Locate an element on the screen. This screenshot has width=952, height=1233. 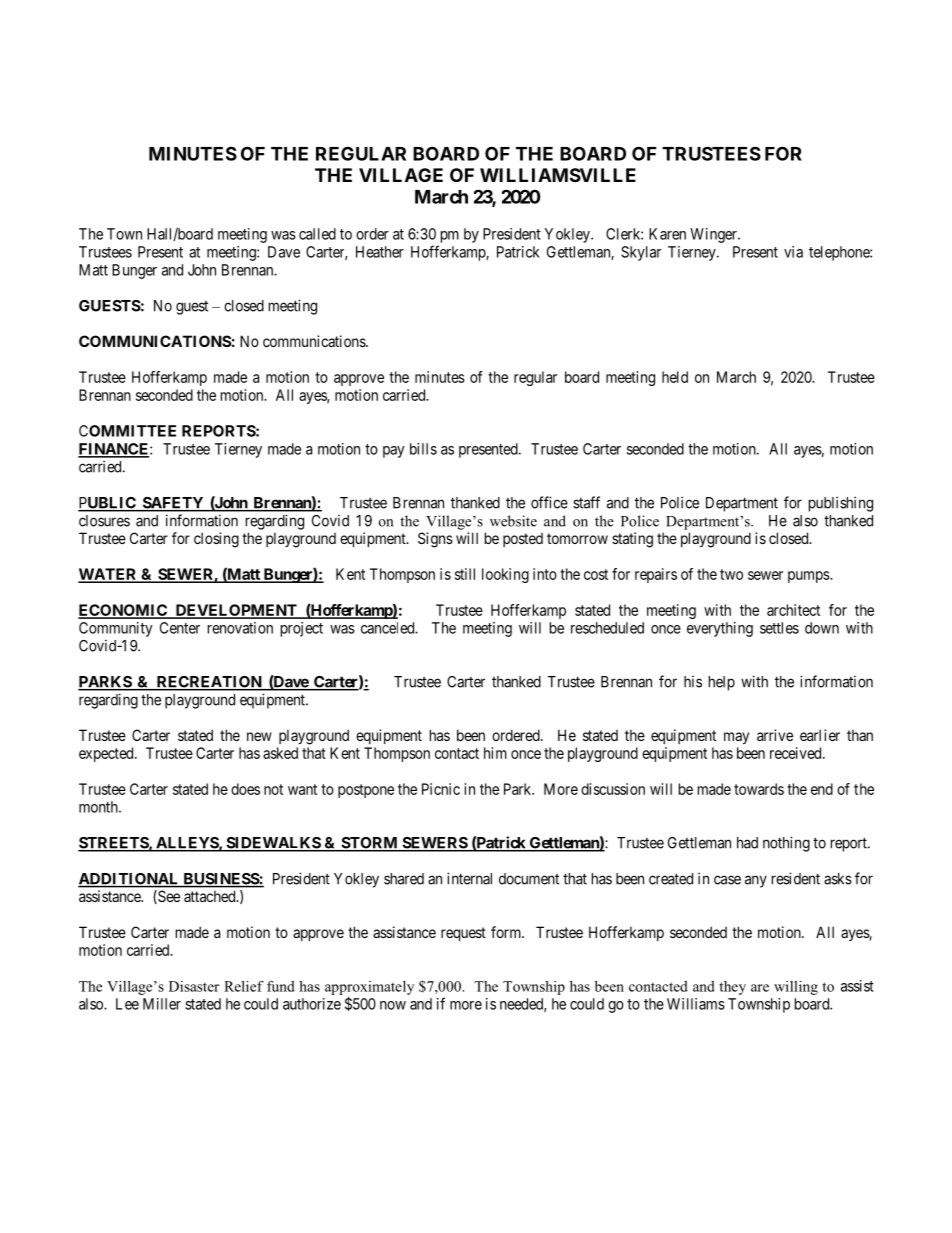
COMMITTEE is located at coordinates (127, 431).
